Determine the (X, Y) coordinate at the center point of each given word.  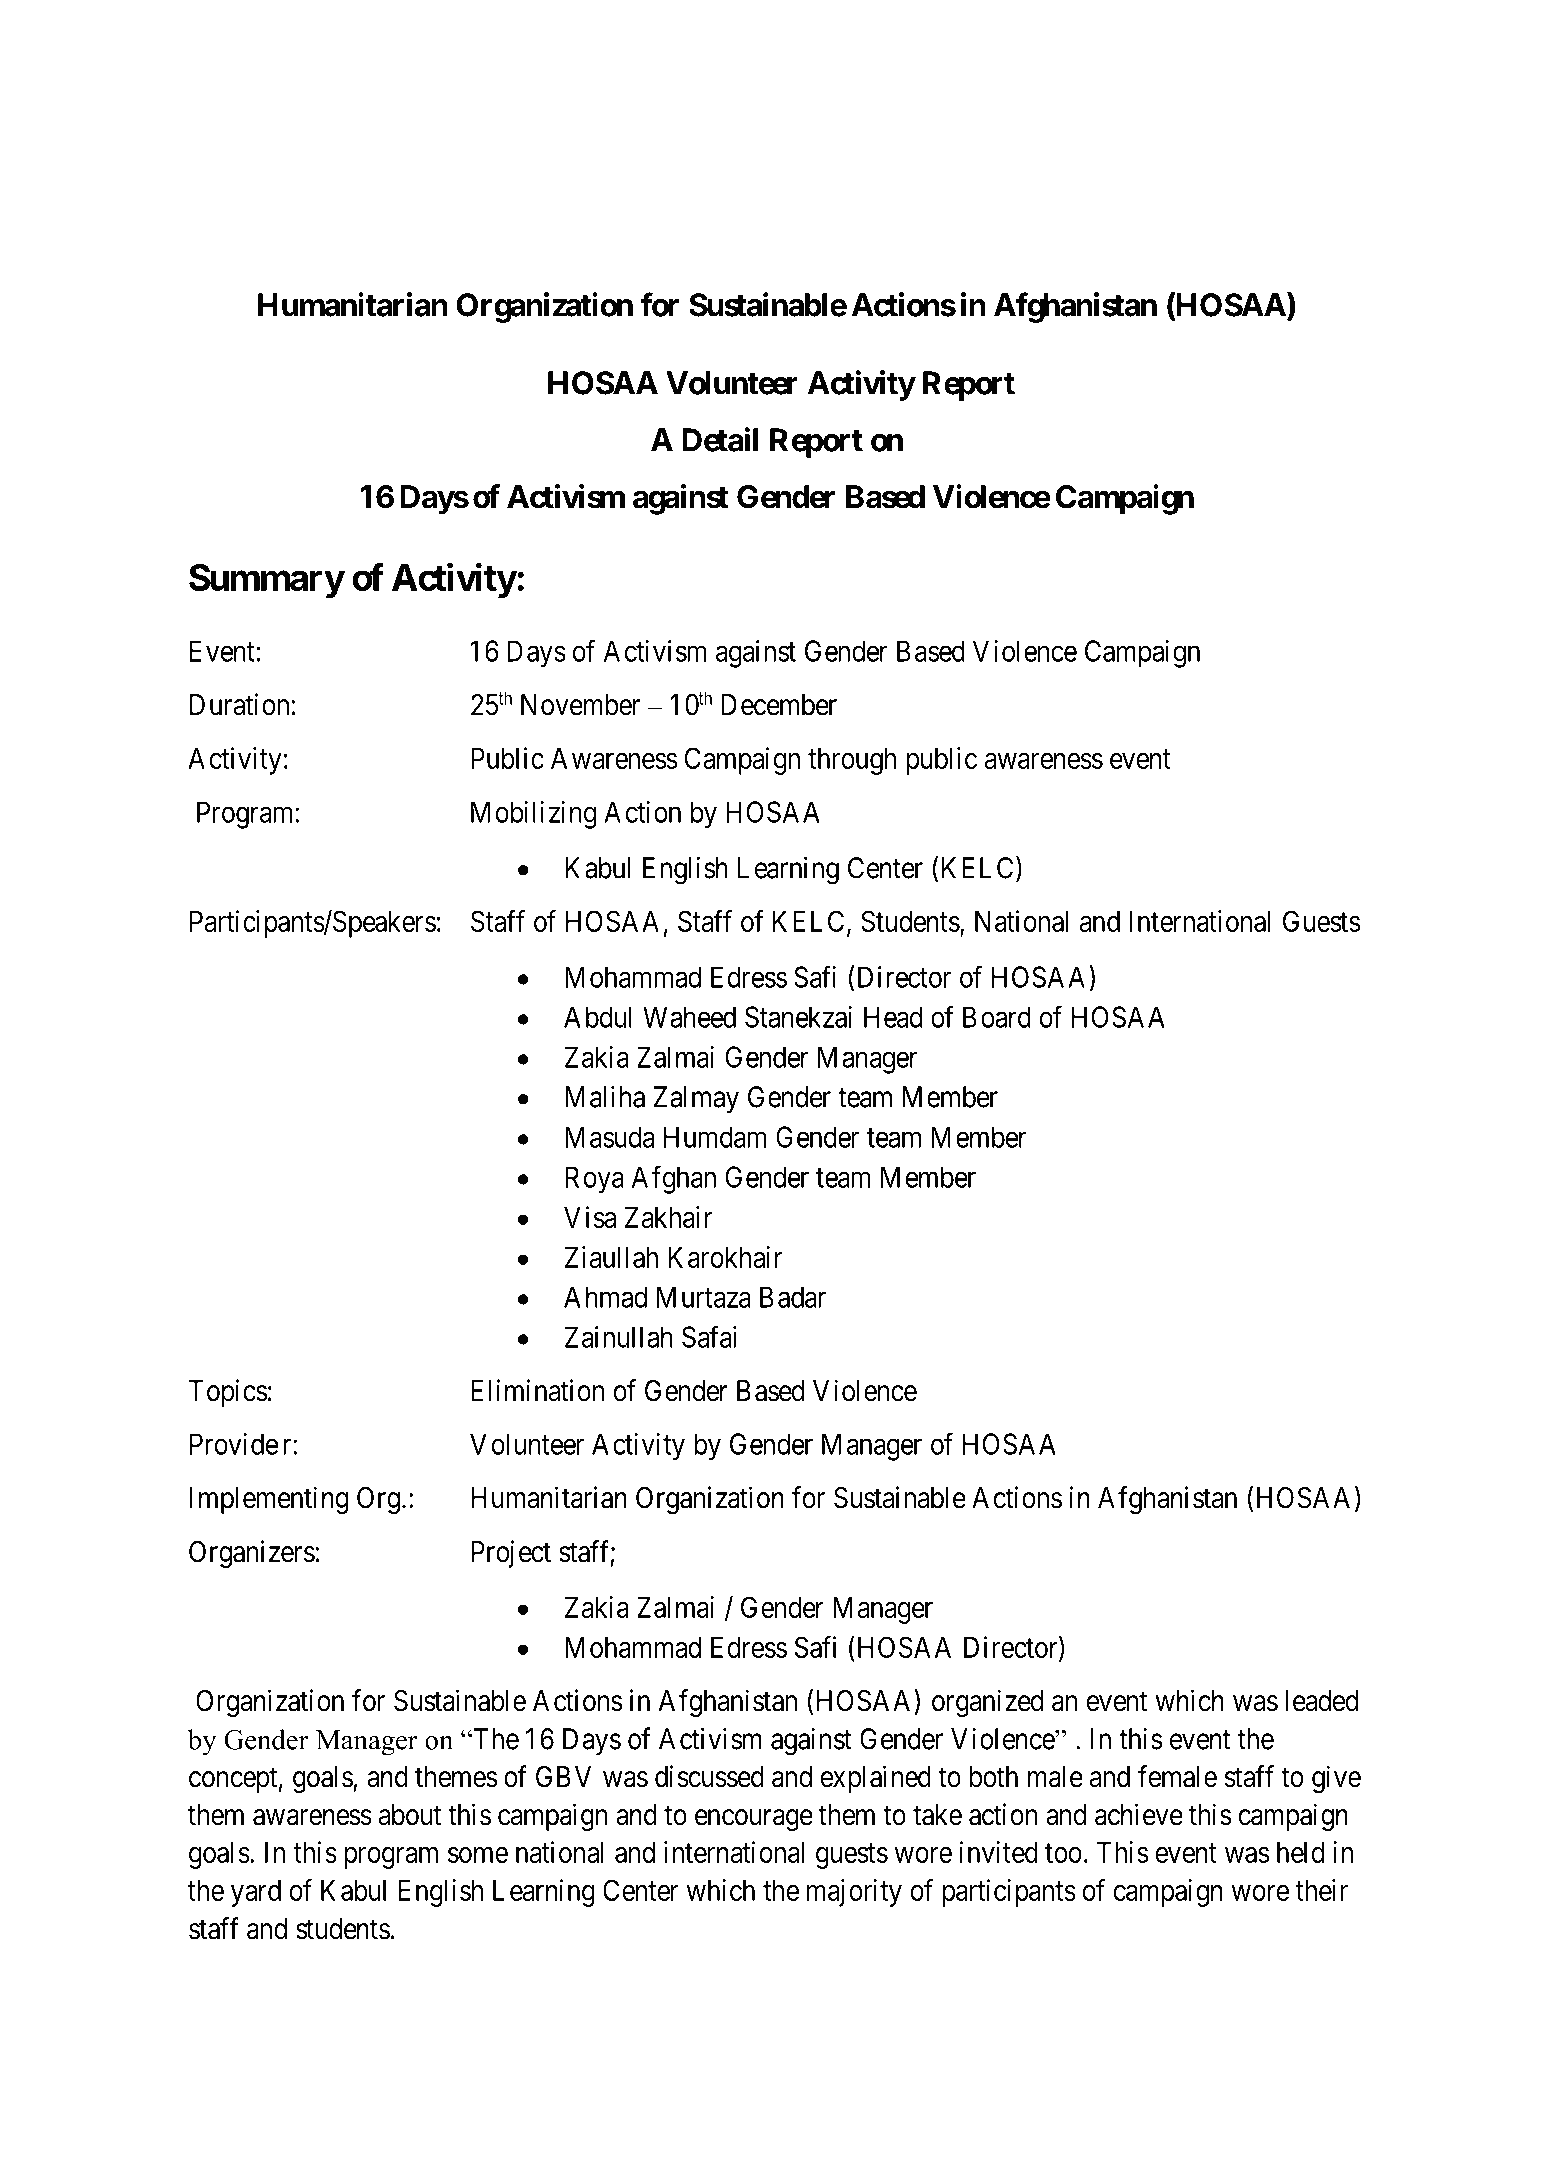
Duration (239, 704)
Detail (720, 439)
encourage (754, 1820)
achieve (1139, 1814)
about (410, 1815)
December (779, 705)
